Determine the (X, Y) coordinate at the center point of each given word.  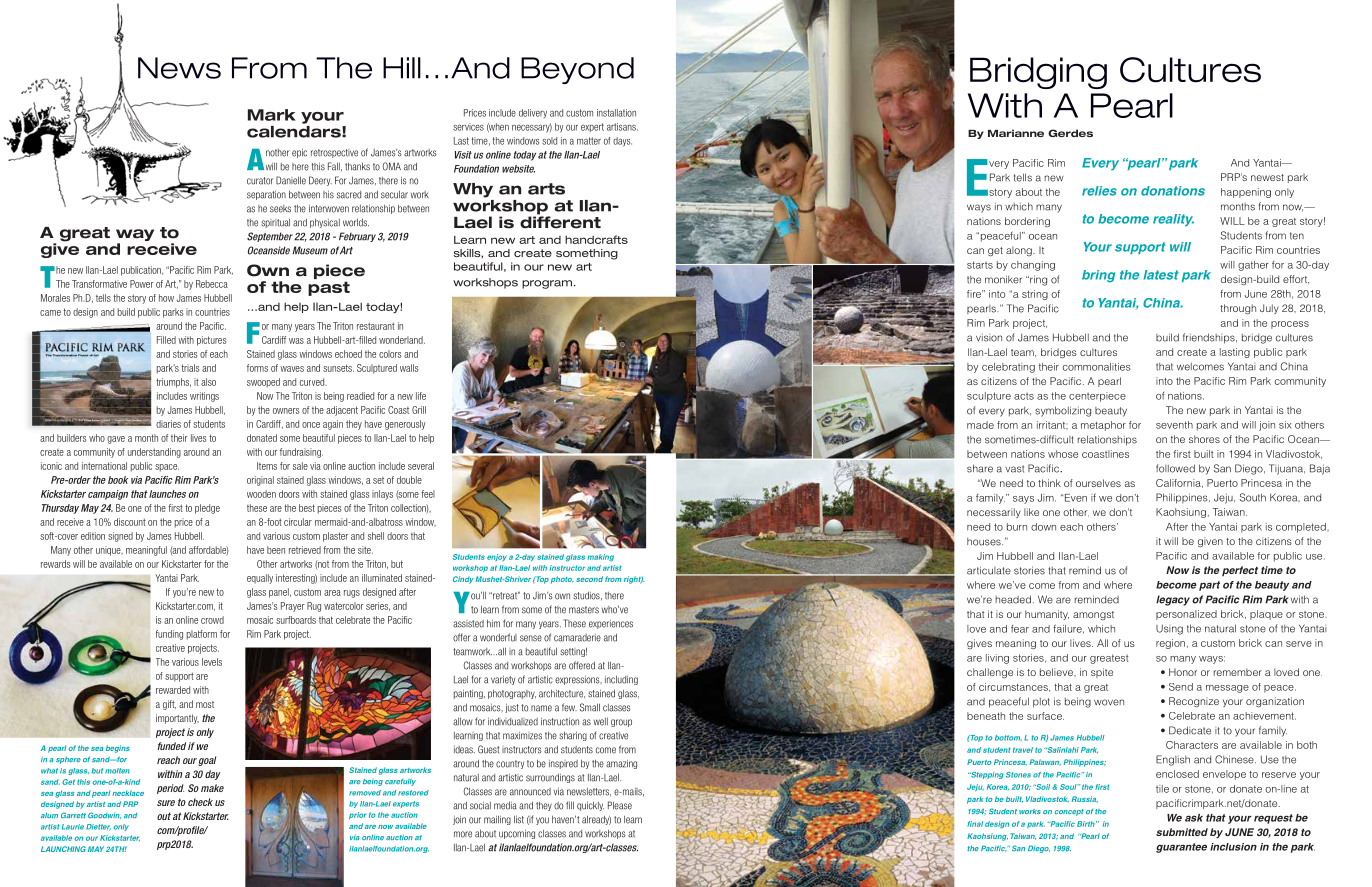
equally (260, 579)
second (589, 579)
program (547, 284)
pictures (211, 341)
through (1238, 309)
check (200, 802)
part (1209, 586)
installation (616, 113)
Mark (272, 115)
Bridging (1038, 73)
